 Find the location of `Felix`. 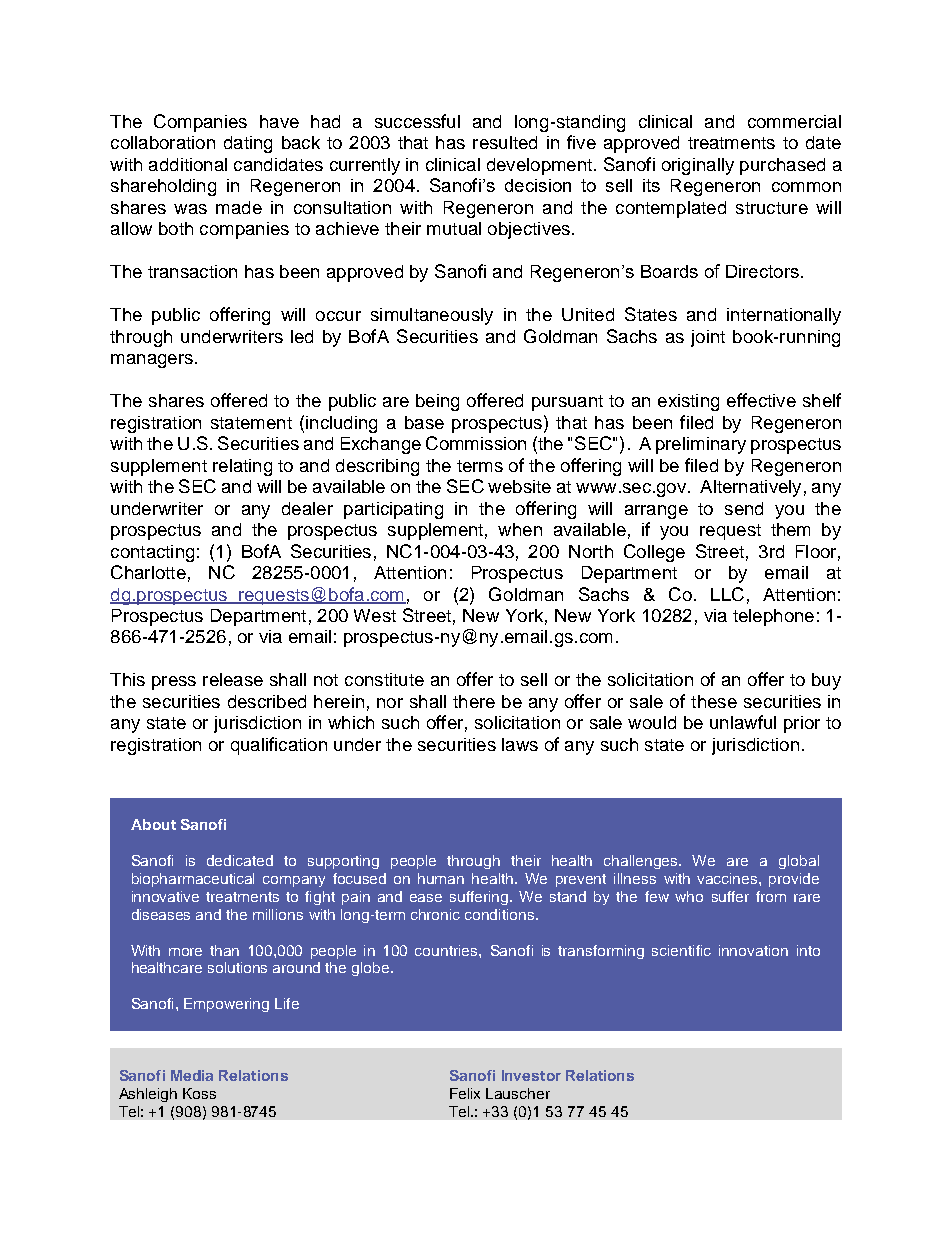

Felix is located at coordinates (465, 1093).
